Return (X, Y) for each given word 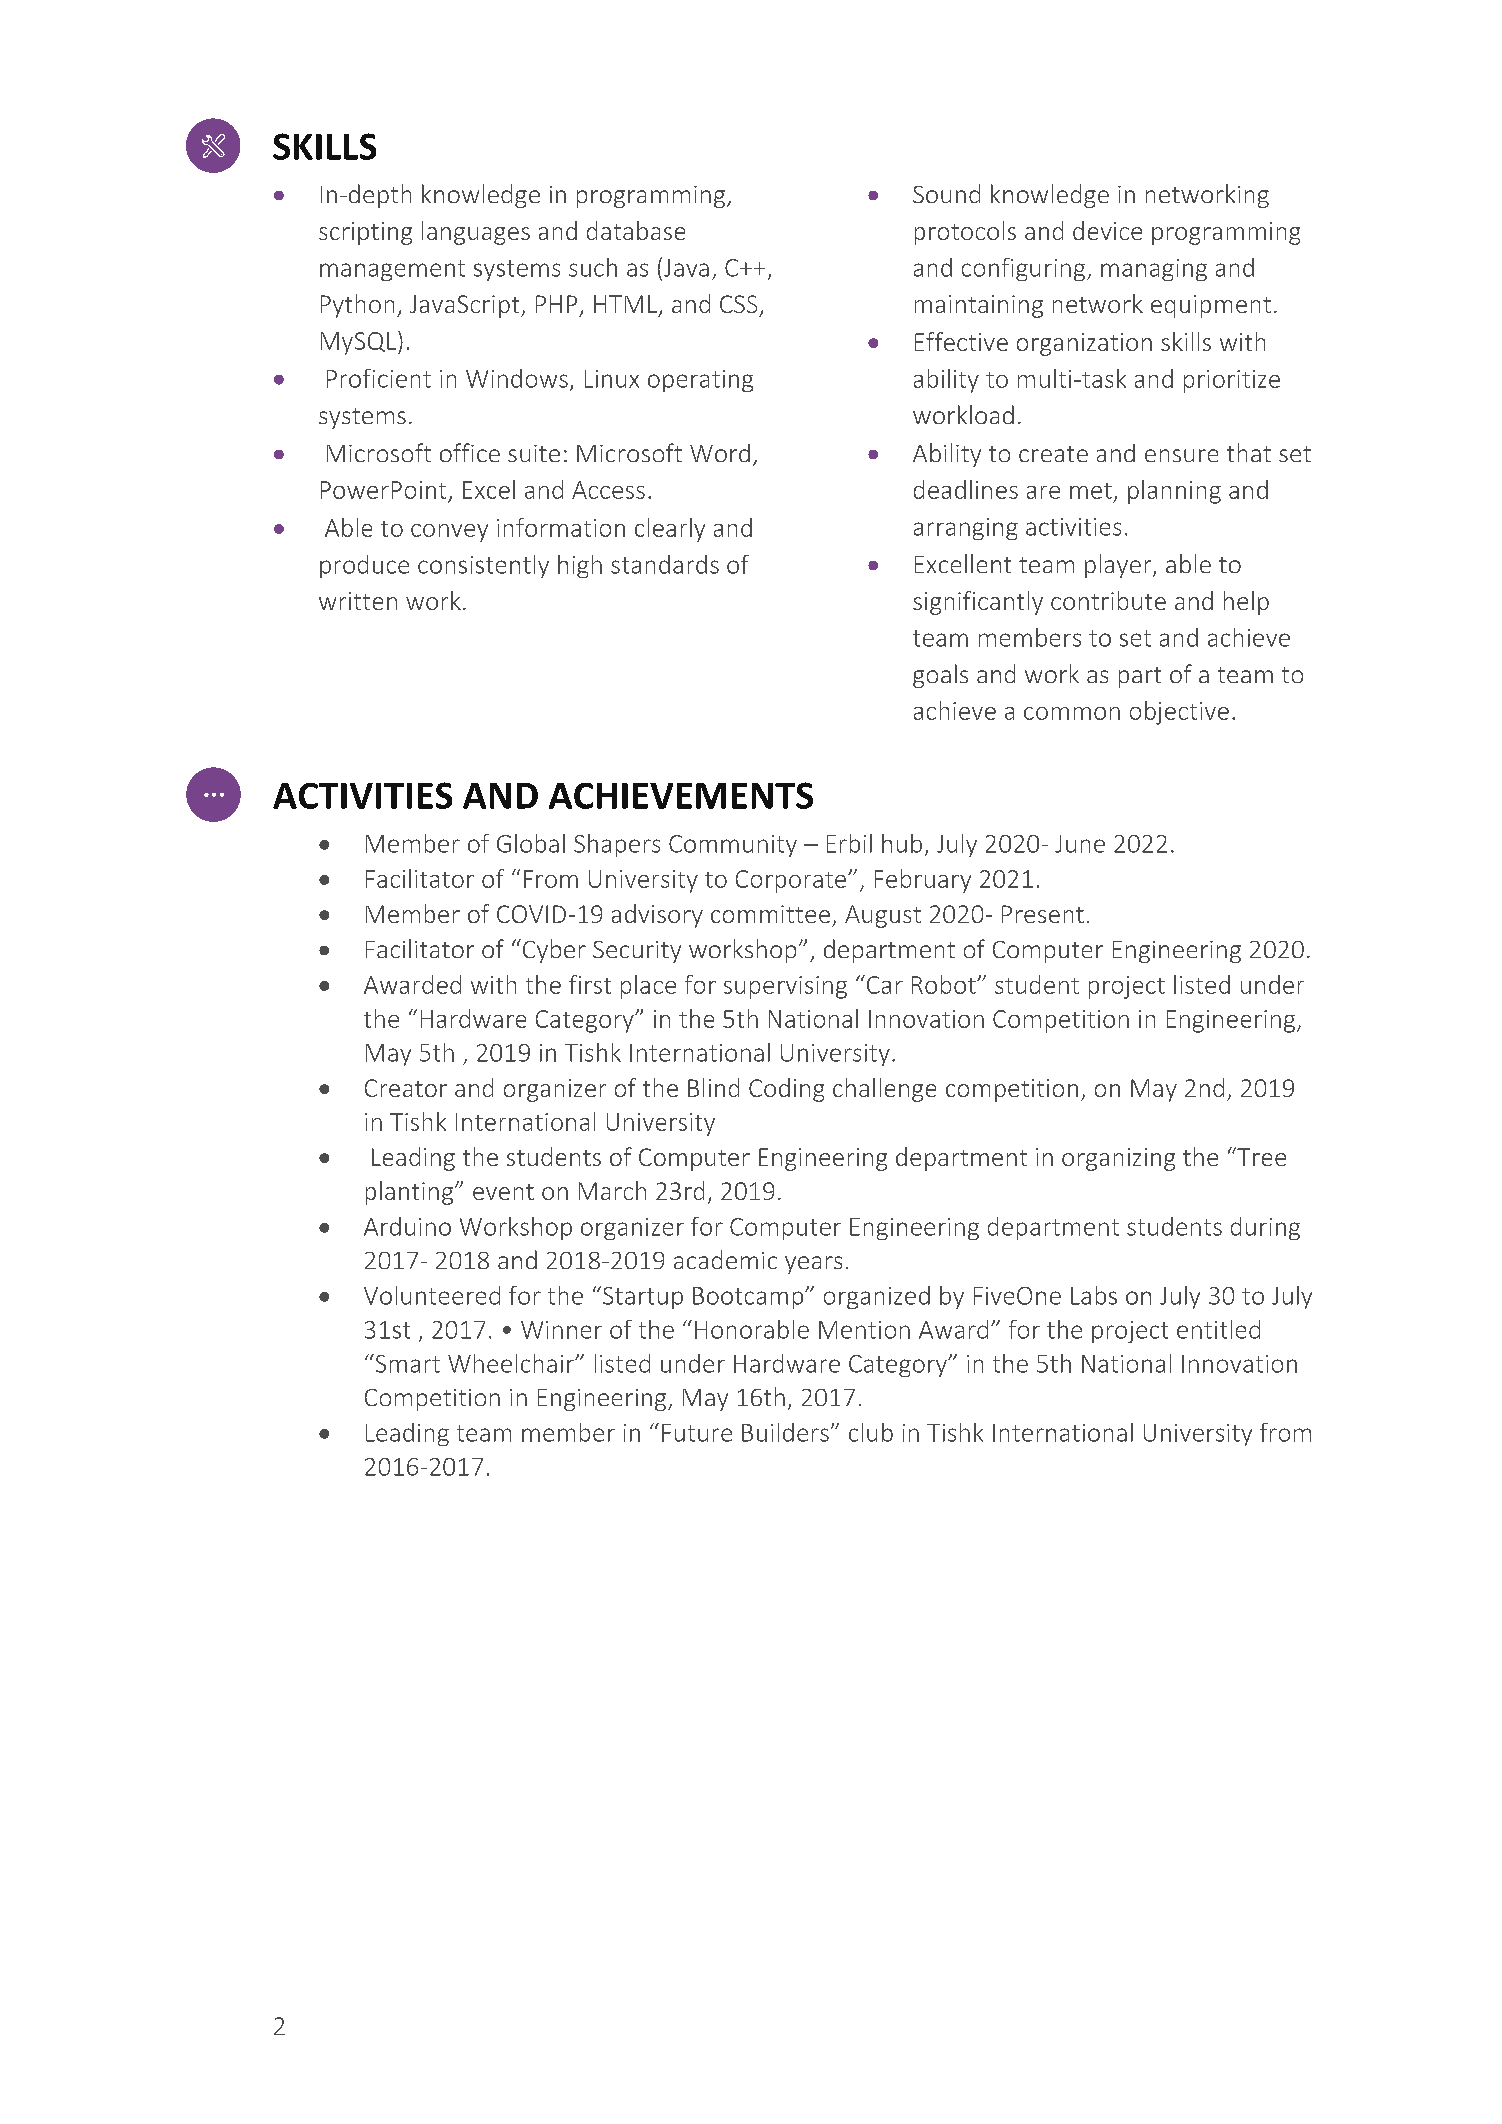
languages (476, 233)
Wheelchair (512, 1363)
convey (449, 533)
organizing (1118, 1159)
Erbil (849, 843)
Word (720, 453)
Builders (785, 1432)
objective (1179, 713)
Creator (406, 1088)
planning (1174, 492)
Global (531, 843)
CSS (738, 304)
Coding (786, 1090)
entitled (1218, 1329)
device (1107, 230)
